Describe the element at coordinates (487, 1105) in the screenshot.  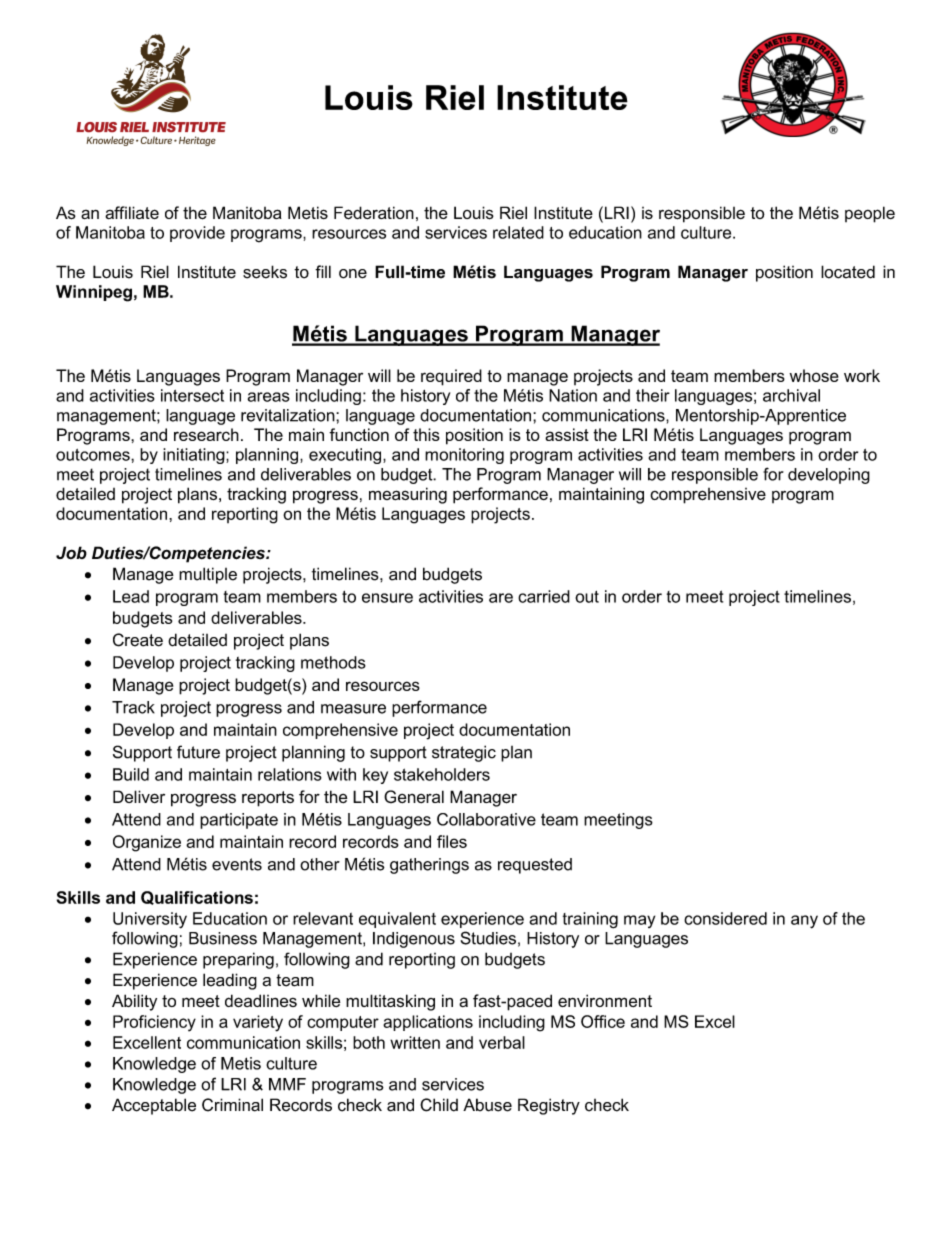
I see `Abuse` at that location.
